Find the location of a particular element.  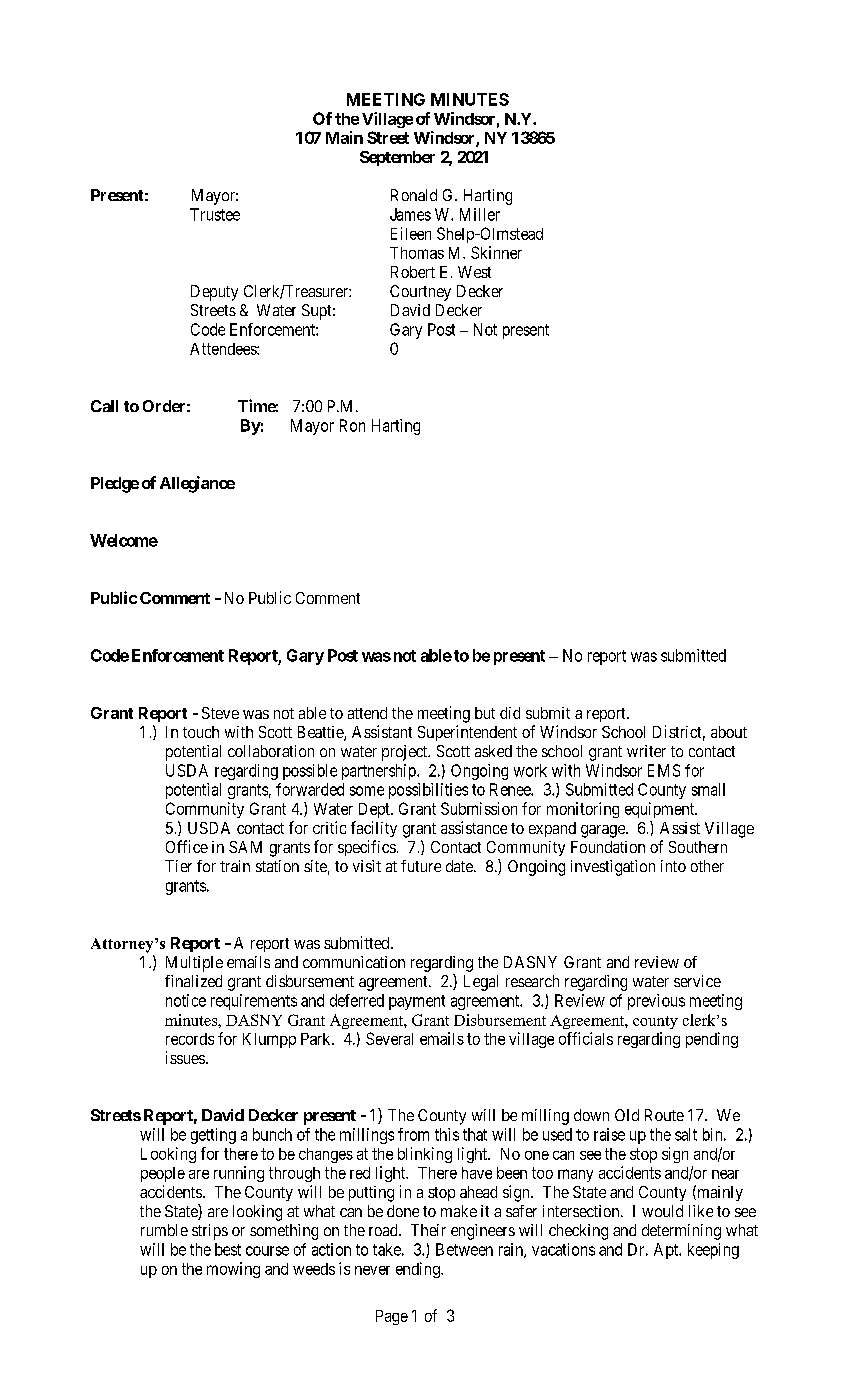

future is located at coordinates (421, 866).
